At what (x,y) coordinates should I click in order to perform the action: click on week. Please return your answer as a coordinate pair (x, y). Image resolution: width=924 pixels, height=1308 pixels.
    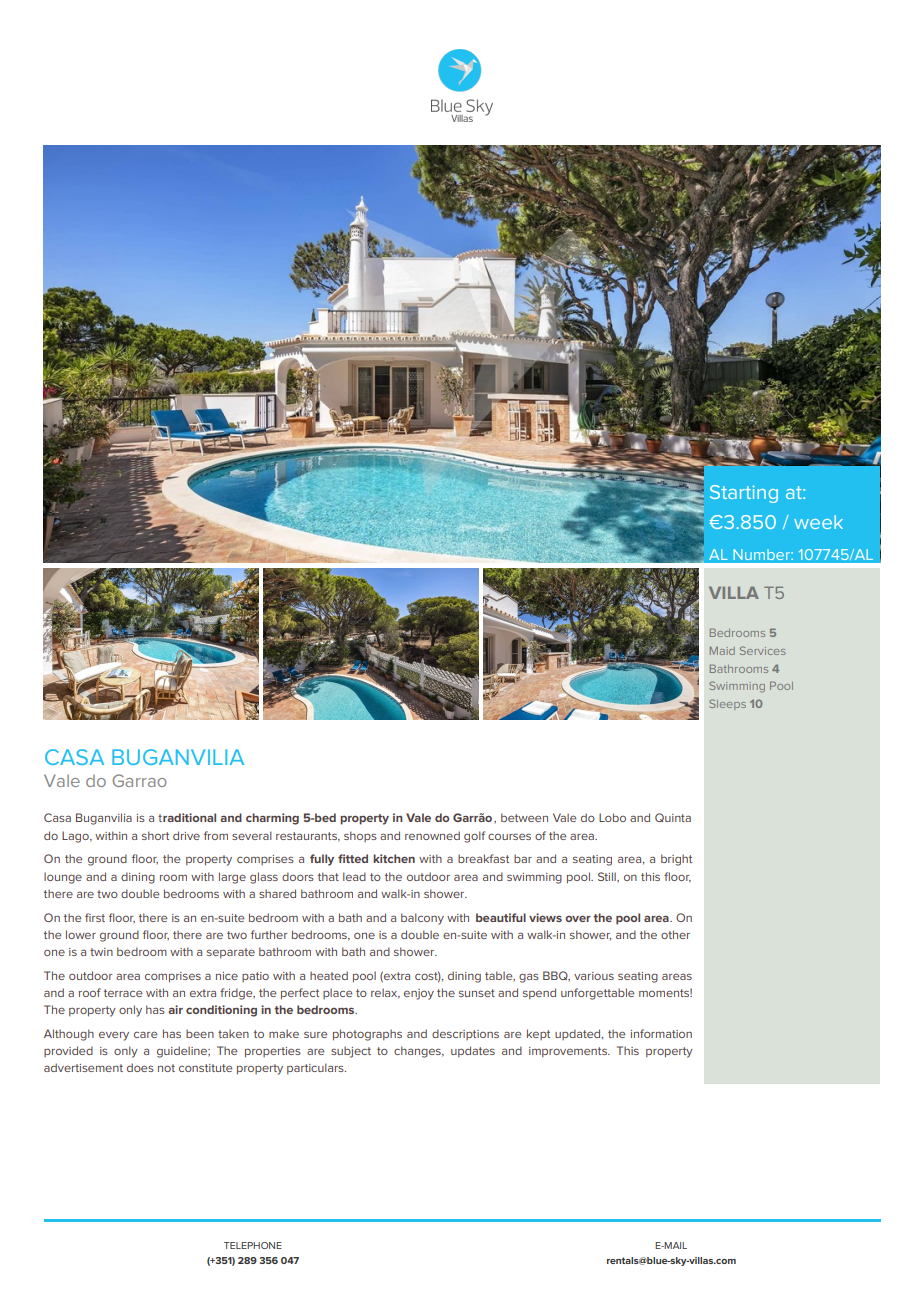
    Looking at the image, I should click on (818, 522).
